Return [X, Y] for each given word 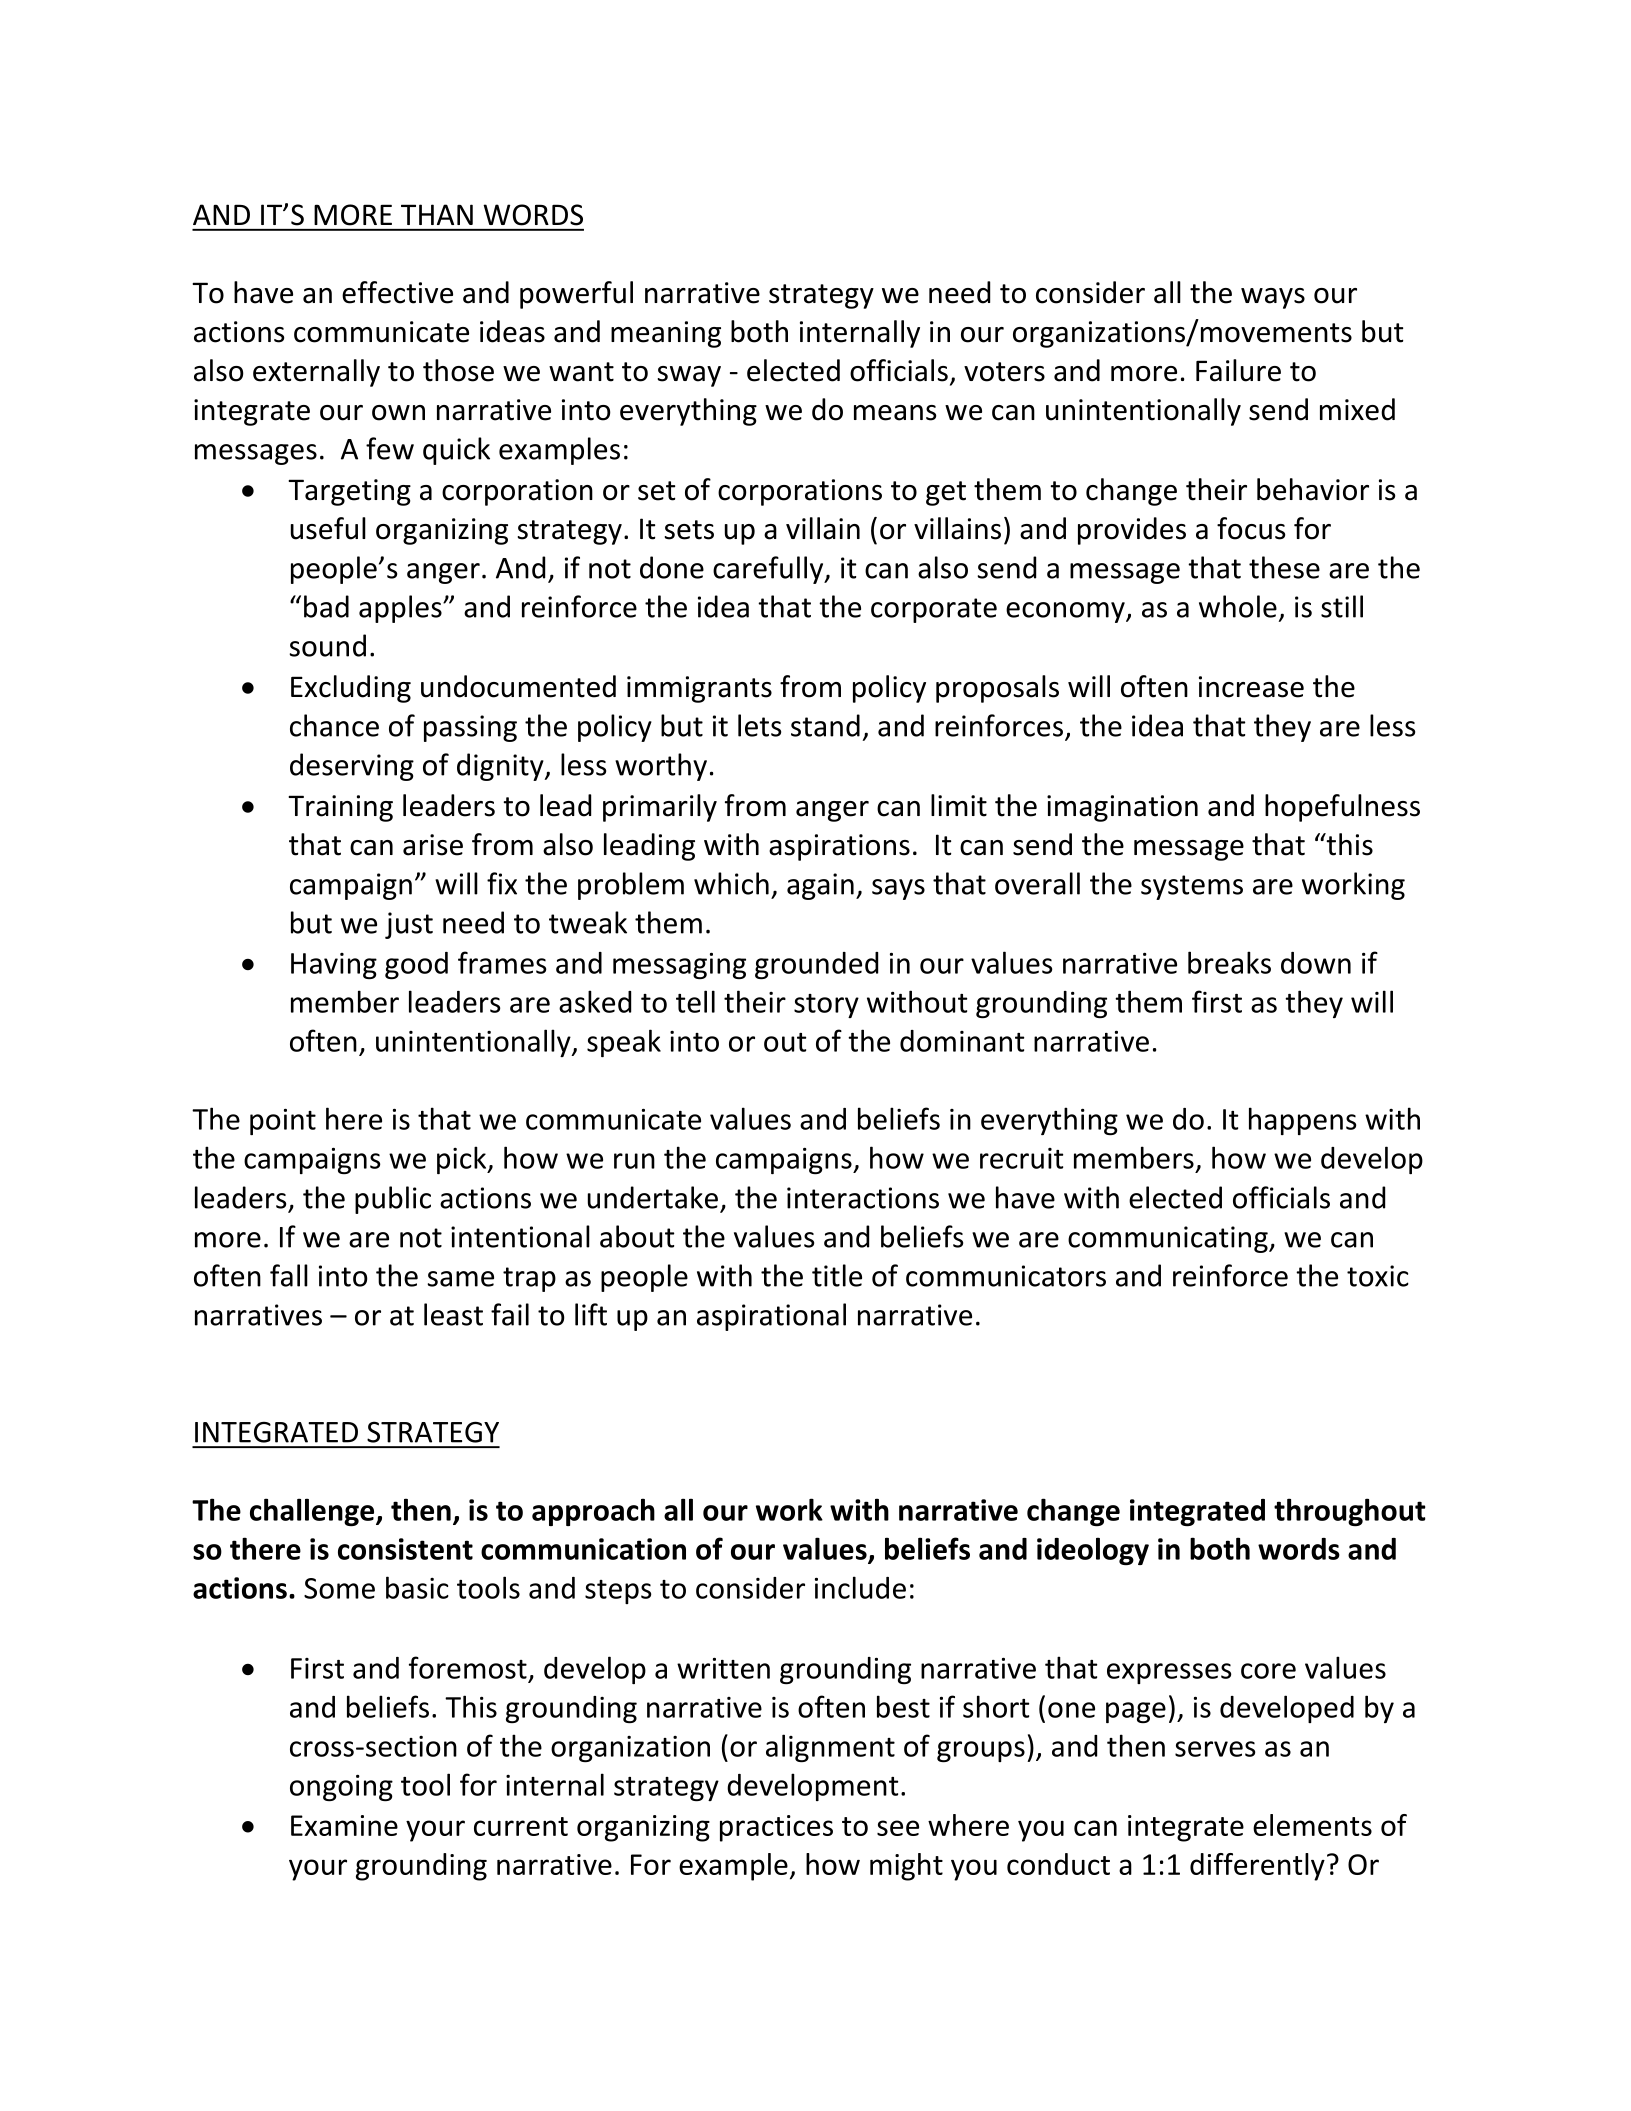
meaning [666, 334]
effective [397, 292]
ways [1273, 298]
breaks [1229, 962]
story [826, 1006]
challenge [313, 1512]
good [416, 965]
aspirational [771, 1317]
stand [825, 725]
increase [1251, 687]
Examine [344, 1825]
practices [776, 1828]
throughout [1350, 1512]
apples [401, 609]
